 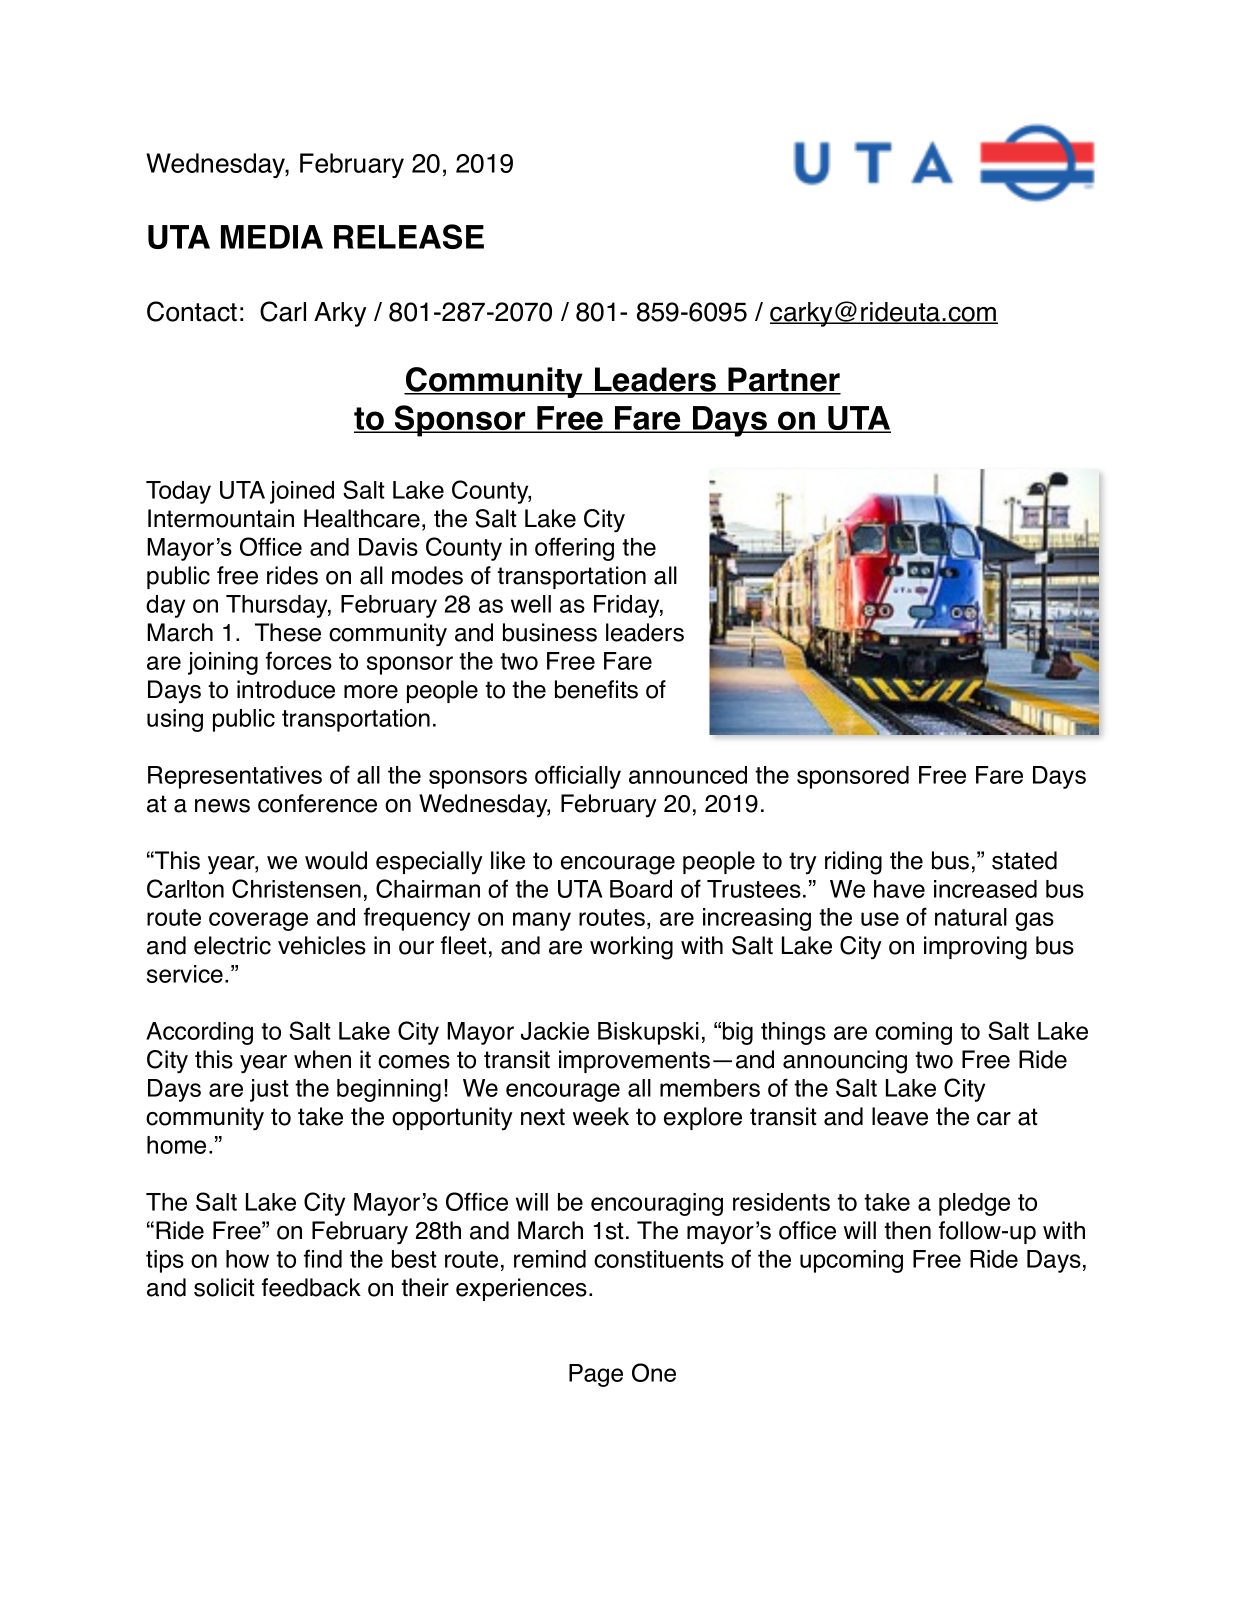 What do you see at coordinates (409, 236) in the image?
I see `RELEASE` at bounding box center [409, 236].
